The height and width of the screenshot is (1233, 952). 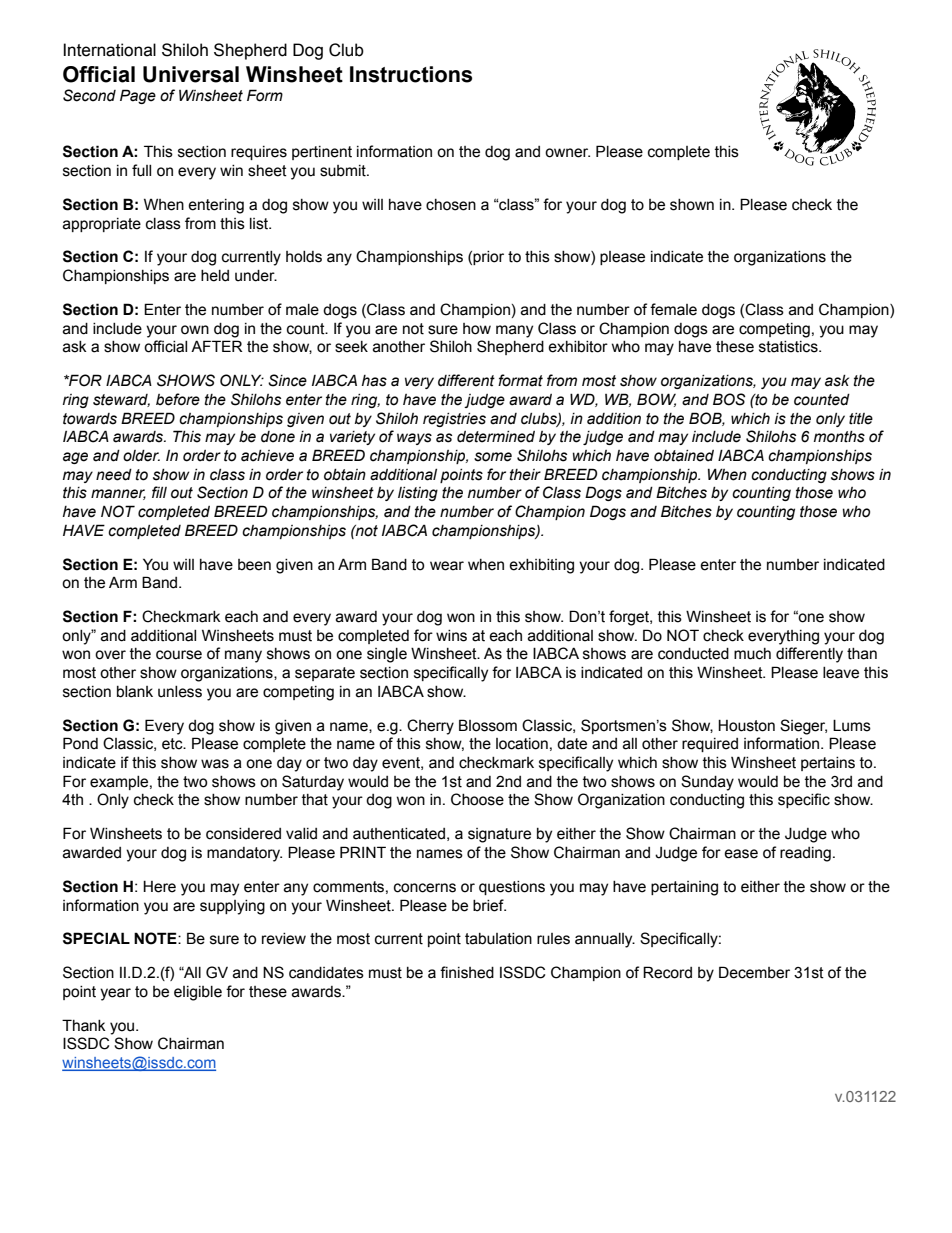 I want to click on months, so click(x=839, y=437).
